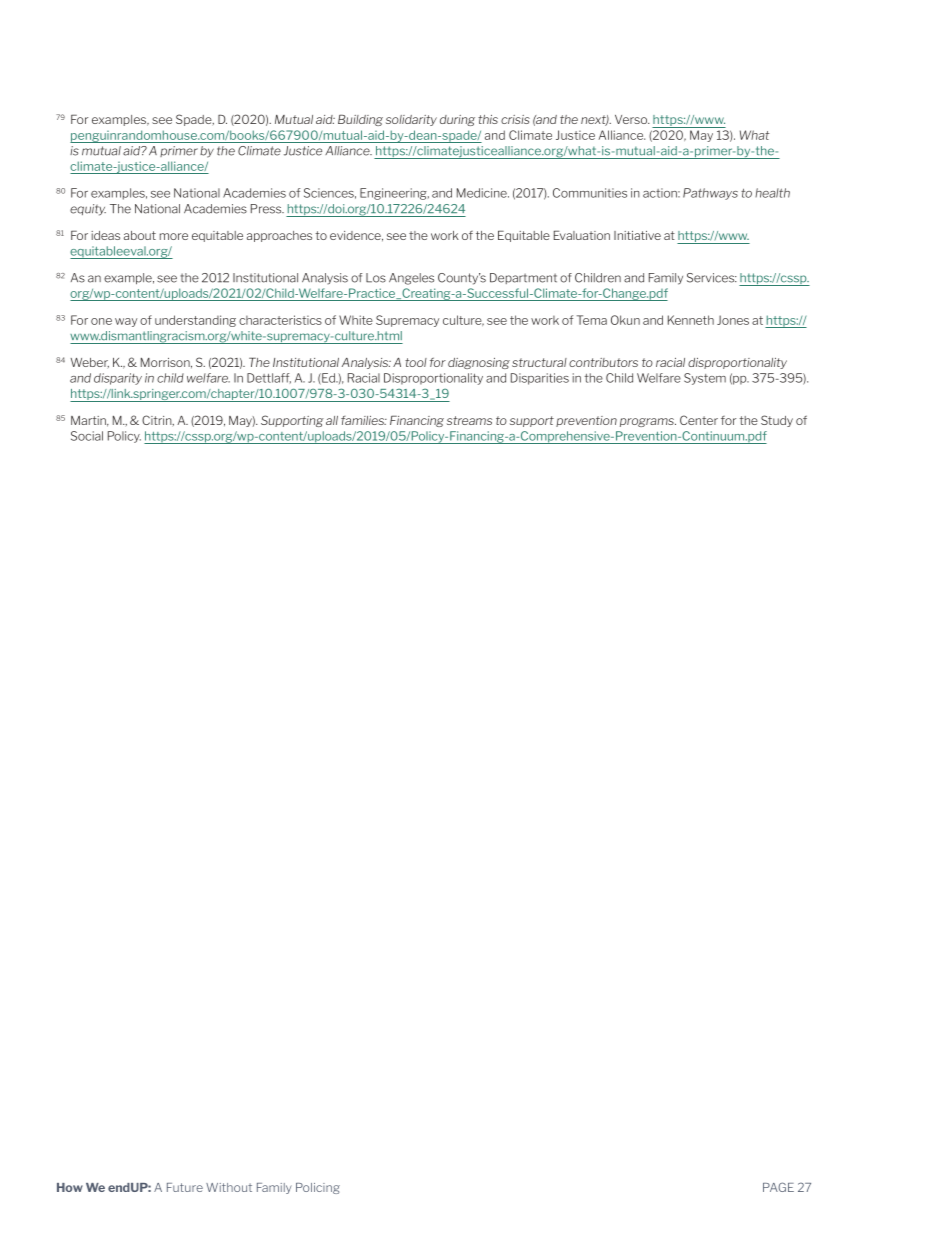  I want to click on disparity, so click(118, 379).
